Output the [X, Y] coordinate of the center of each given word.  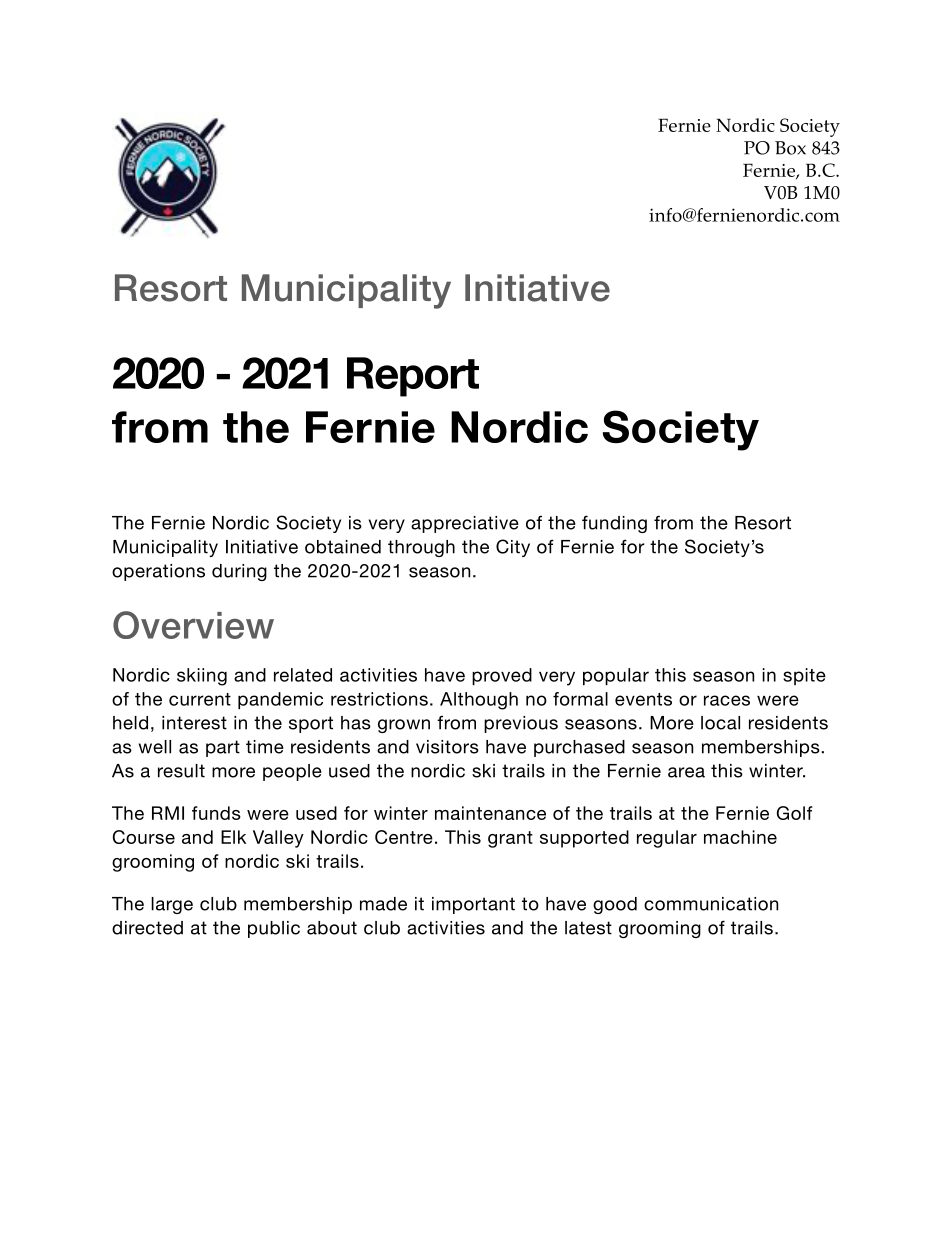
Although [479, 701]
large [172, 905]
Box [790, 148]
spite [804, 676]
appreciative [465, 524]
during [239, 572]
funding [614, 524]
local [720, 723]
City [513, 548]
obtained [343, 547]
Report [413, 377]
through [421, 548]
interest [194, 723]
